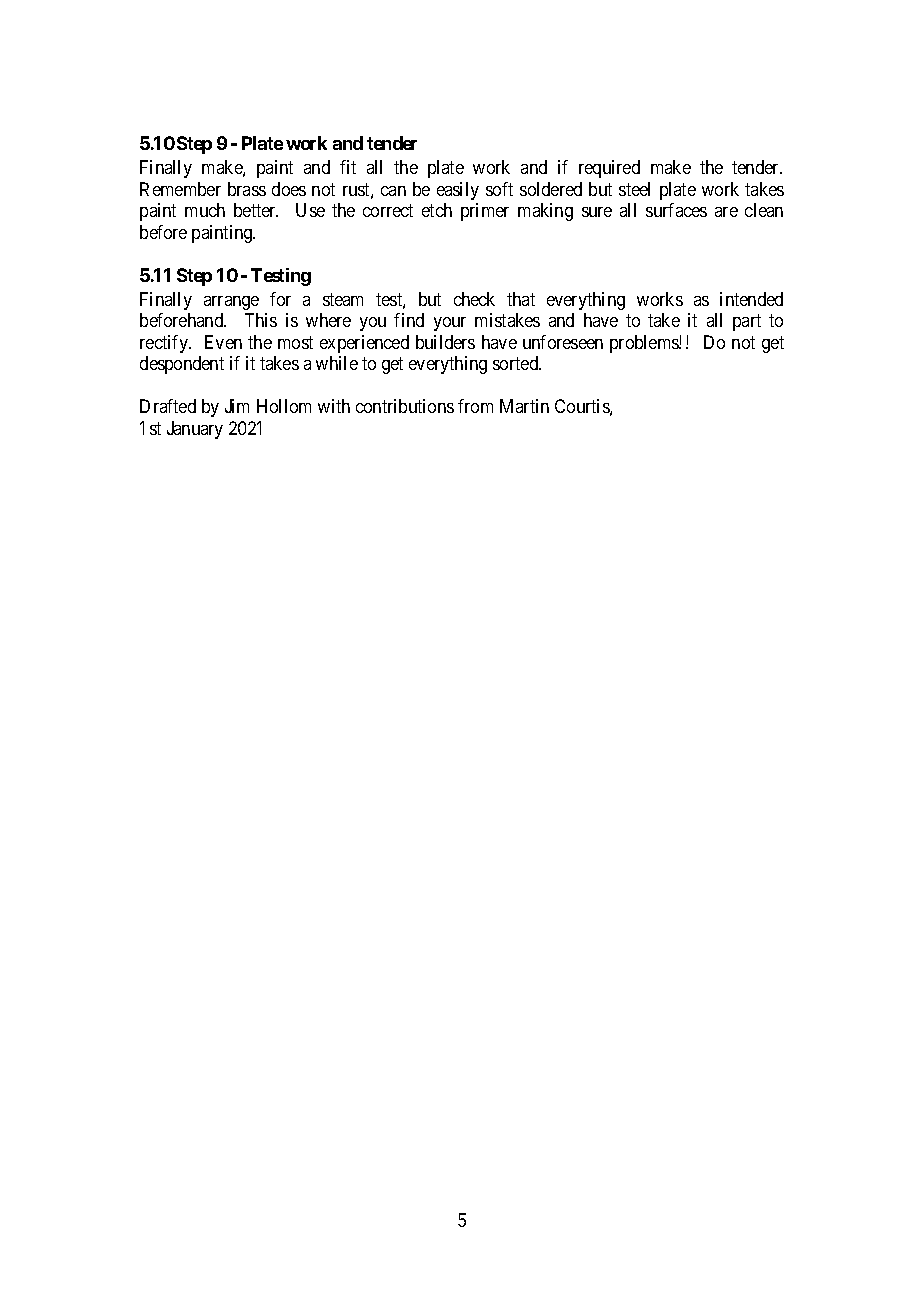 This screenshot has height=1308, width=924. Describe the element at coordinates (634, 189) in the screenshot. I see `steel` at that location.
